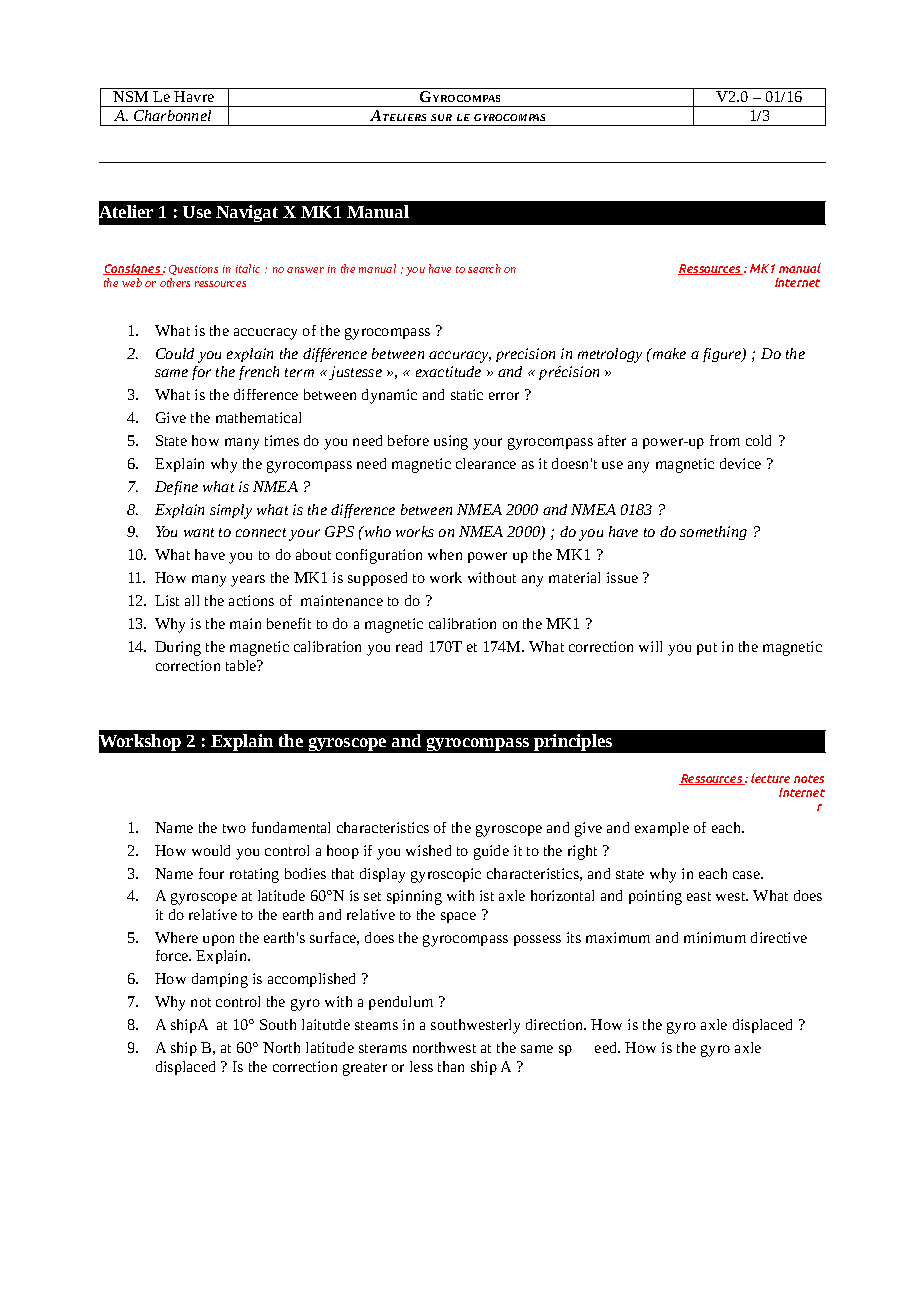  Describe the element at coordinates (176, 488) in the document. I see `Define` at that location.
